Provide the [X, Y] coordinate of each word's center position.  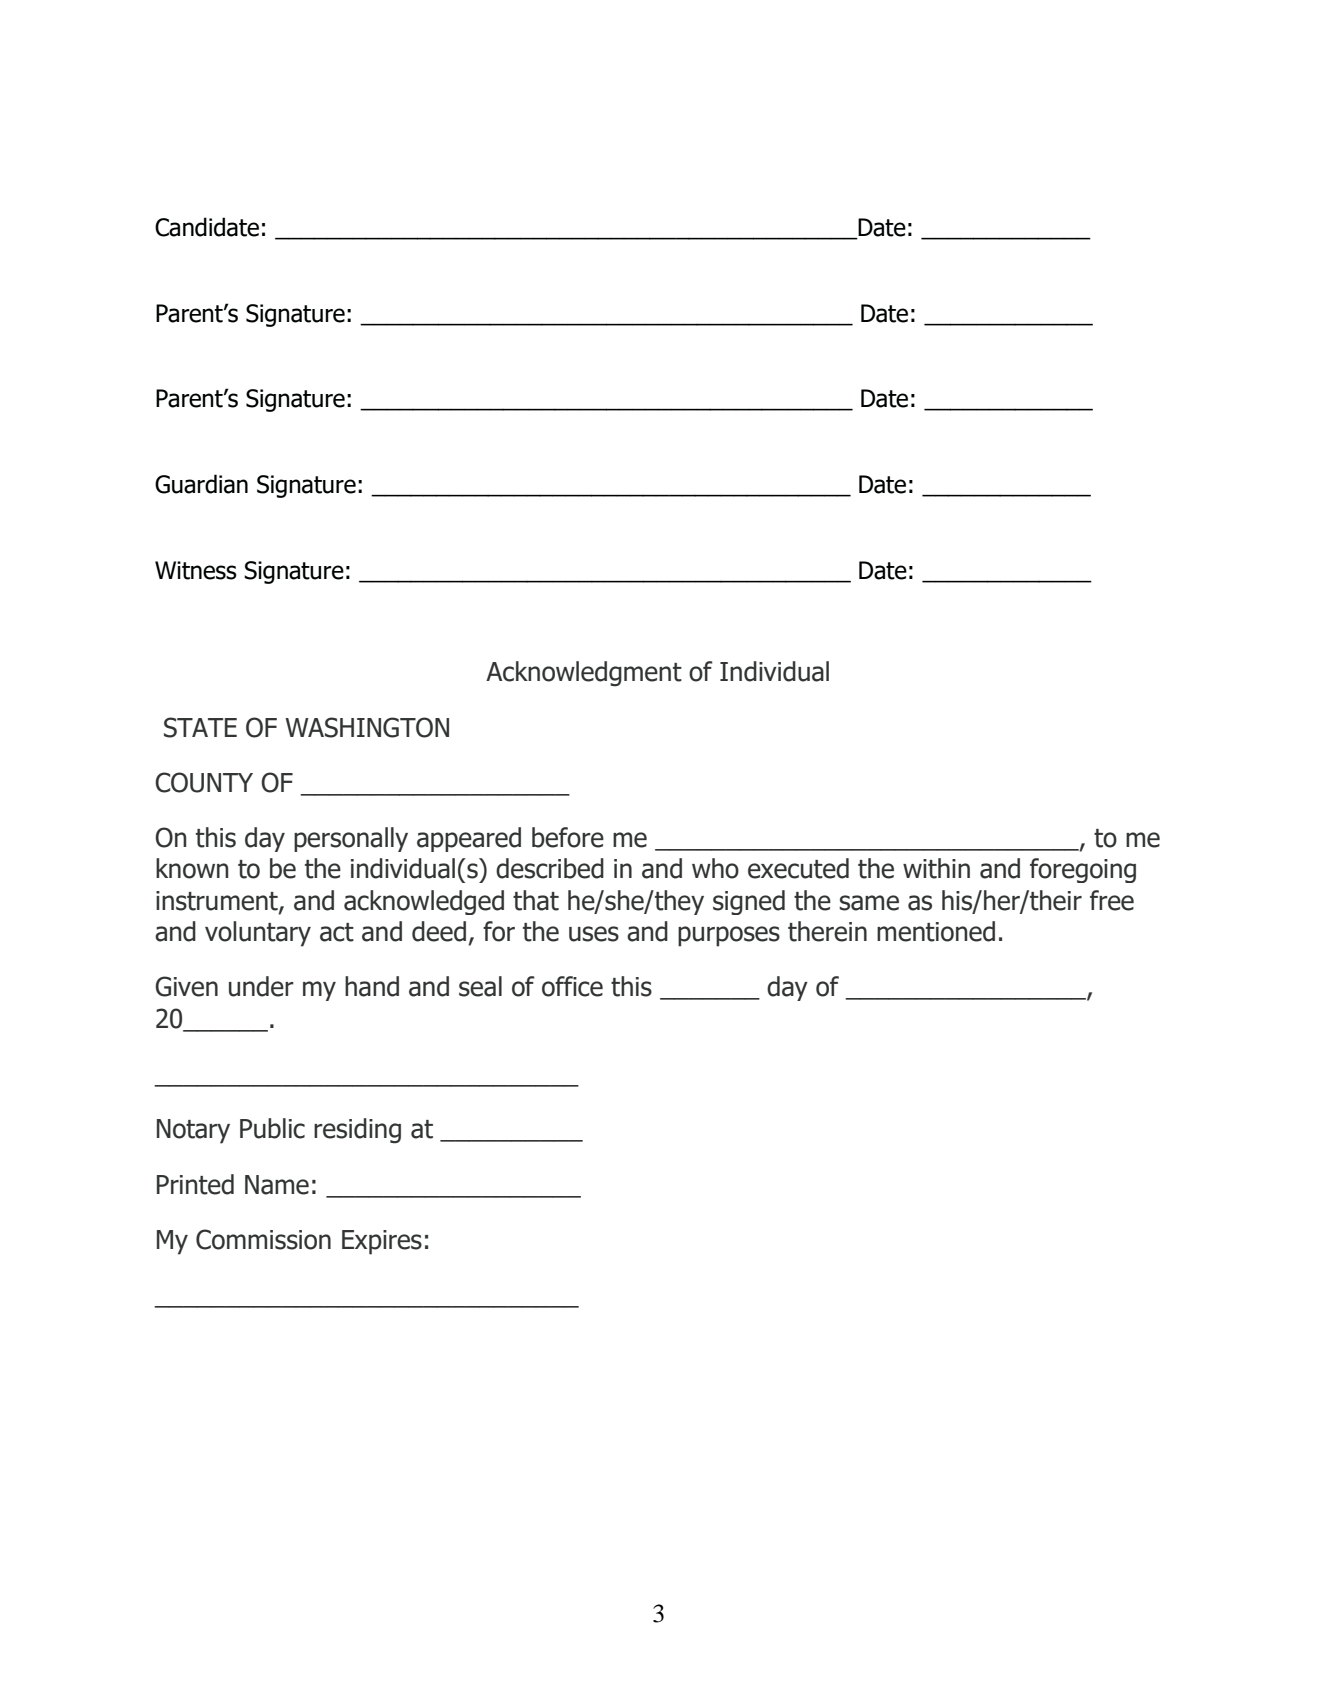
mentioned [936, 931]
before [568, 837]
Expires [382, 1242]
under [261, 986]
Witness [196, 570]
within [936, 868]
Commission [263, 1239]
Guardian [201, 484]
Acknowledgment [584, 674]
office [572, 986]
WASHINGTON [367, 727]
